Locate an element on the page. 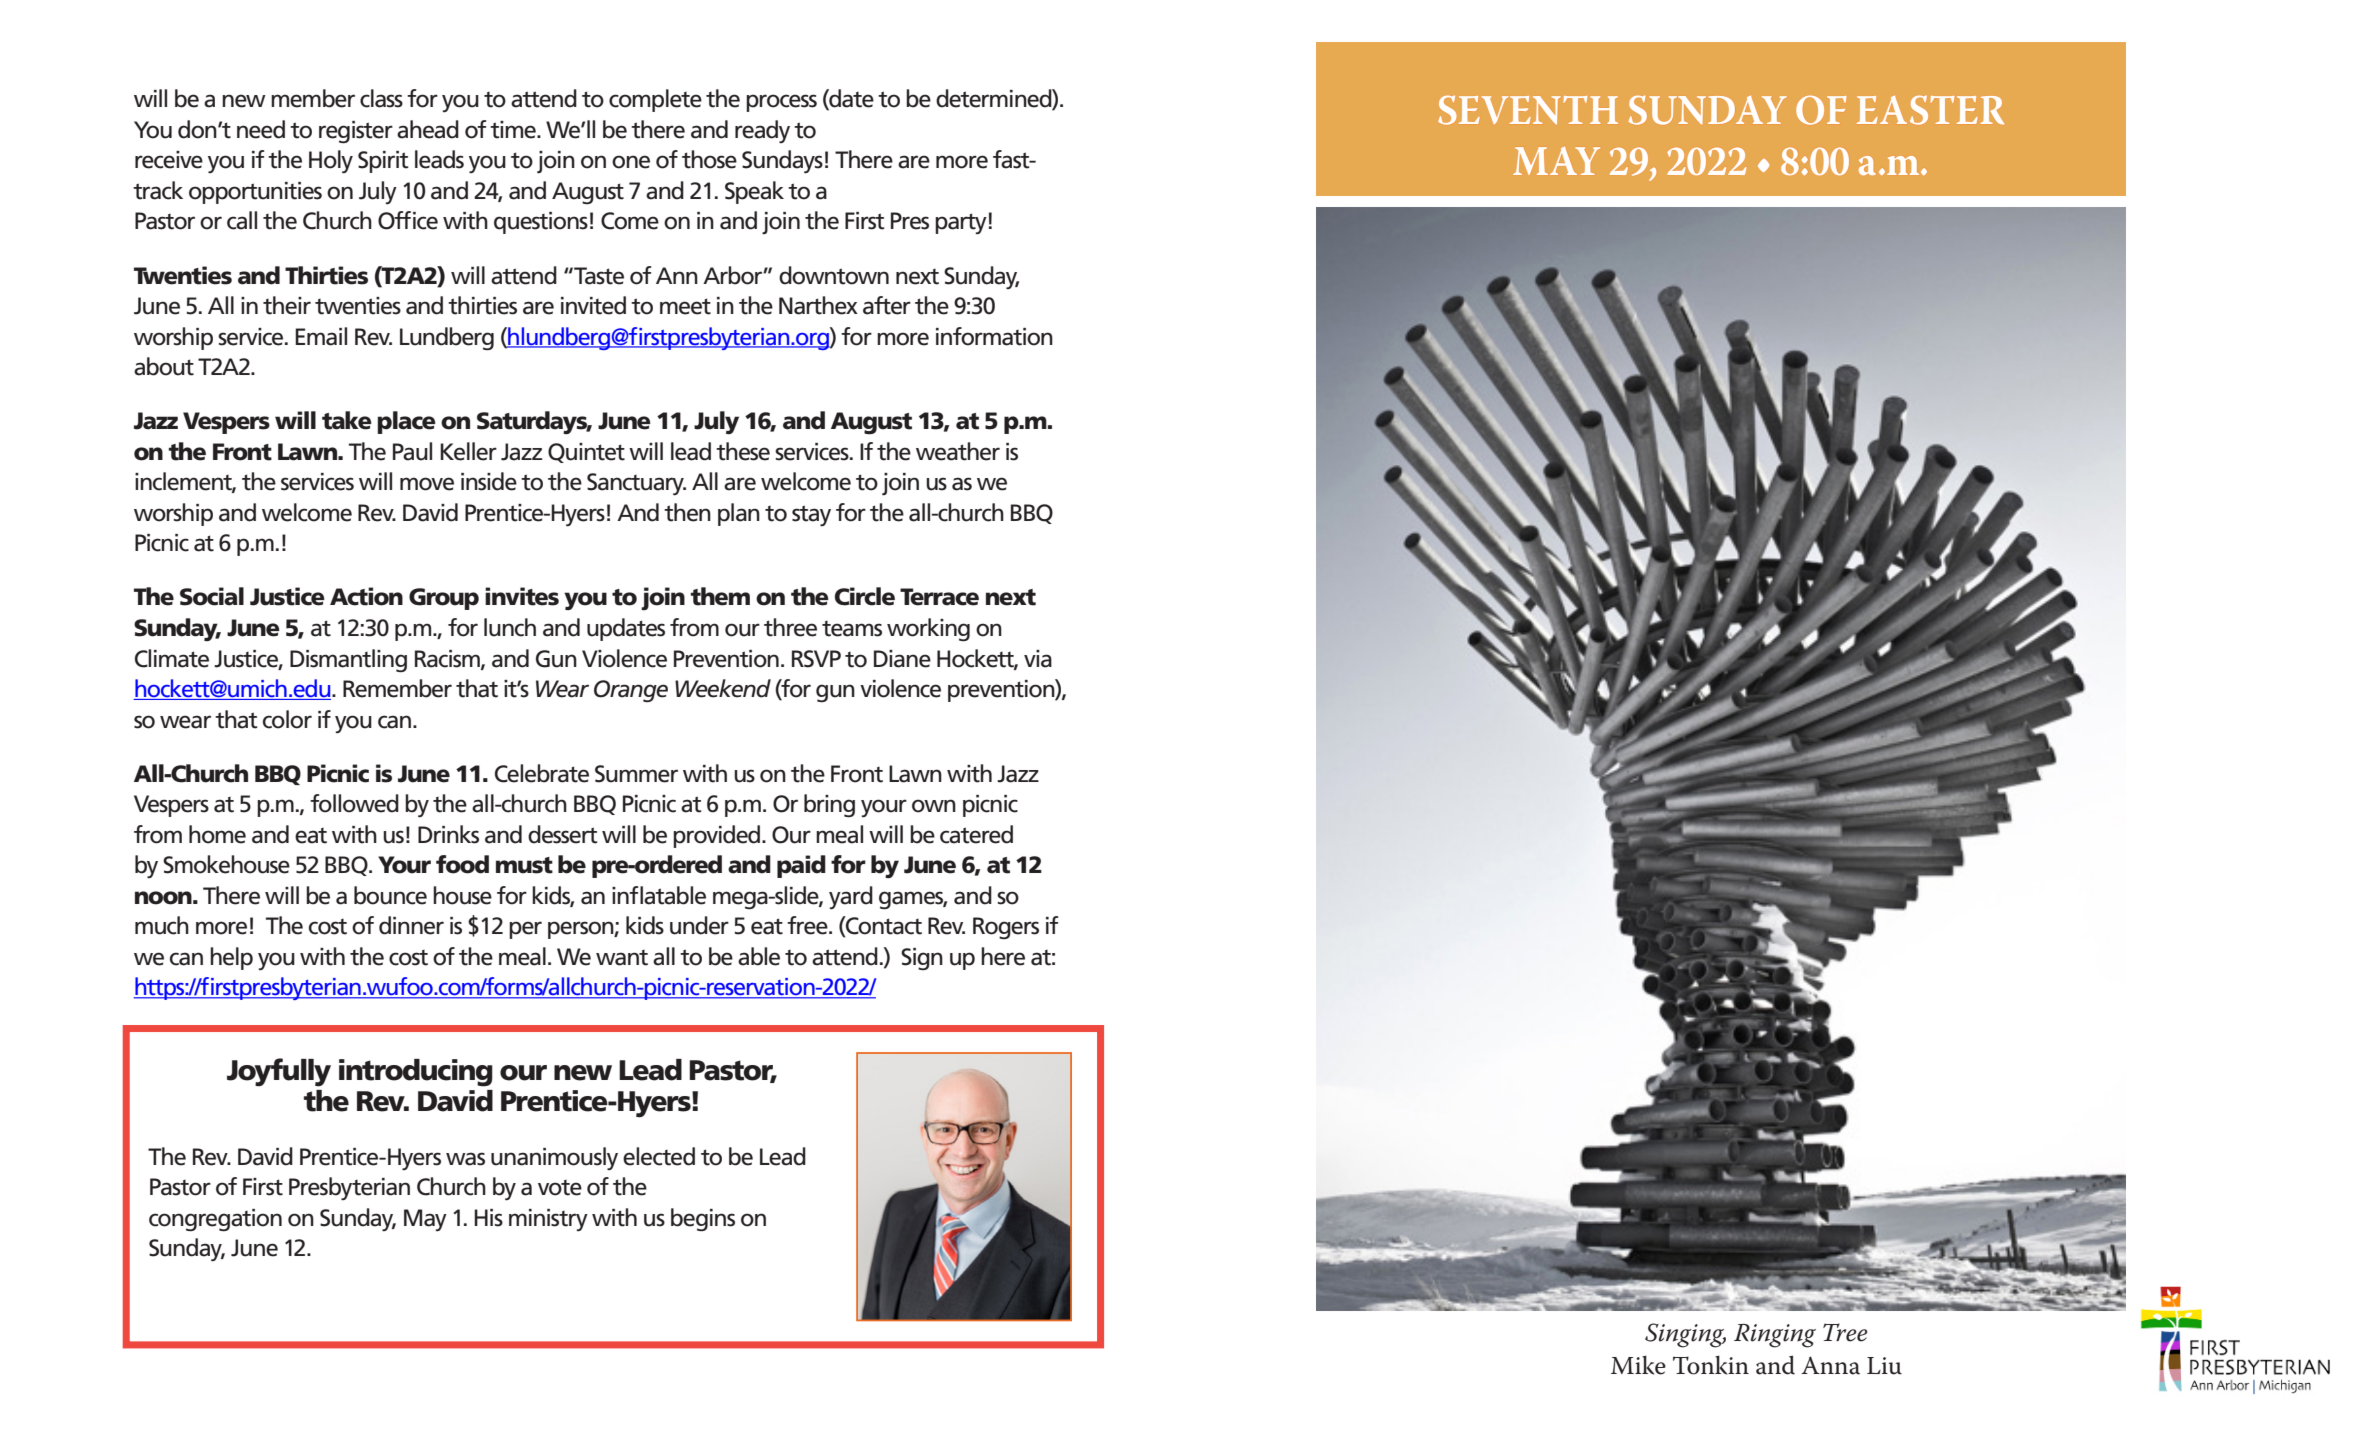  catered is located at coordinates (976, 834).
